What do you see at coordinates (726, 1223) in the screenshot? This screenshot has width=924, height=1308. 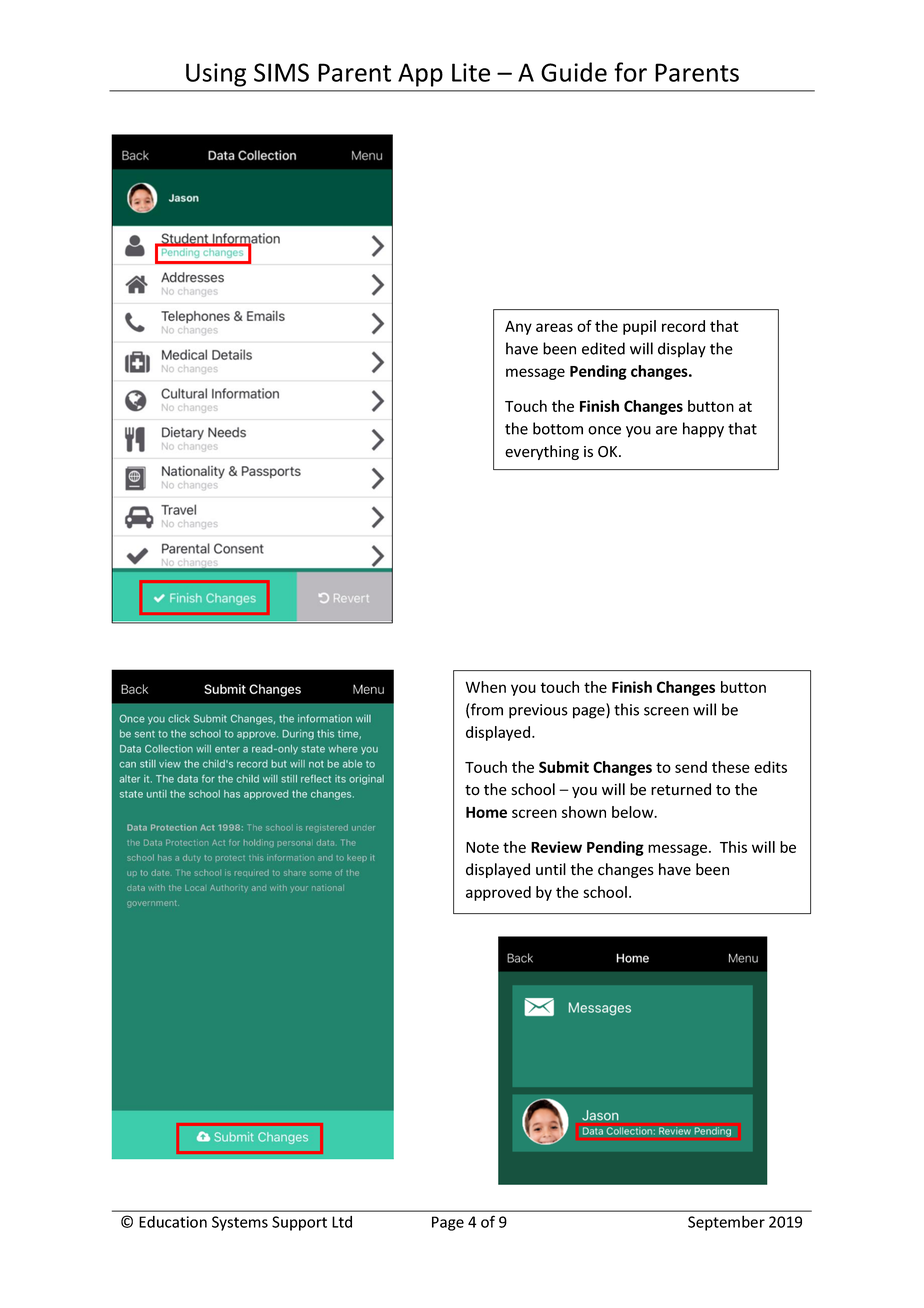 I see `September` at bounding box center [726, 1223].
